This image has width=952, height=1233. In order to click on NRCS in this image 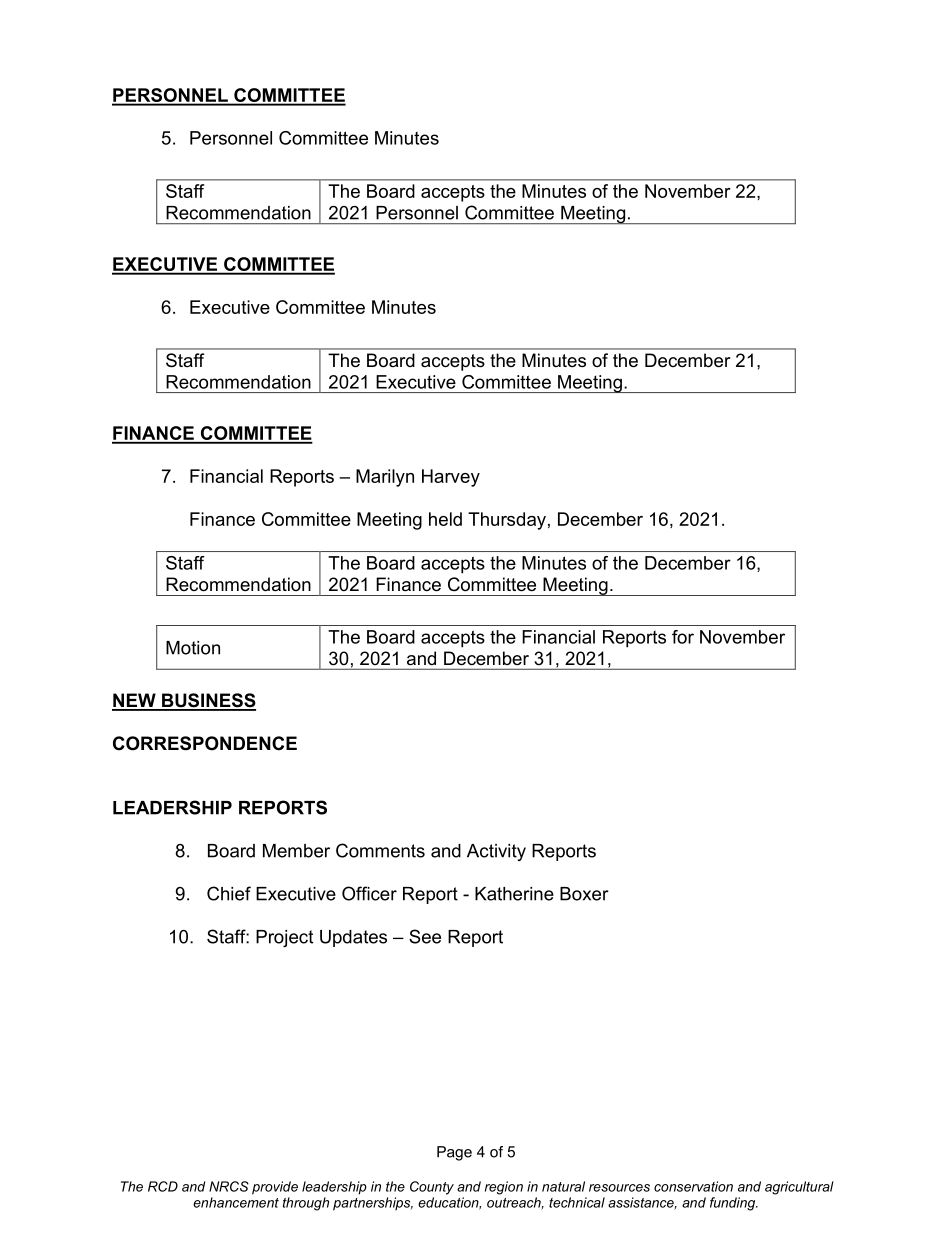, I will do `click(229, 1186)`.
